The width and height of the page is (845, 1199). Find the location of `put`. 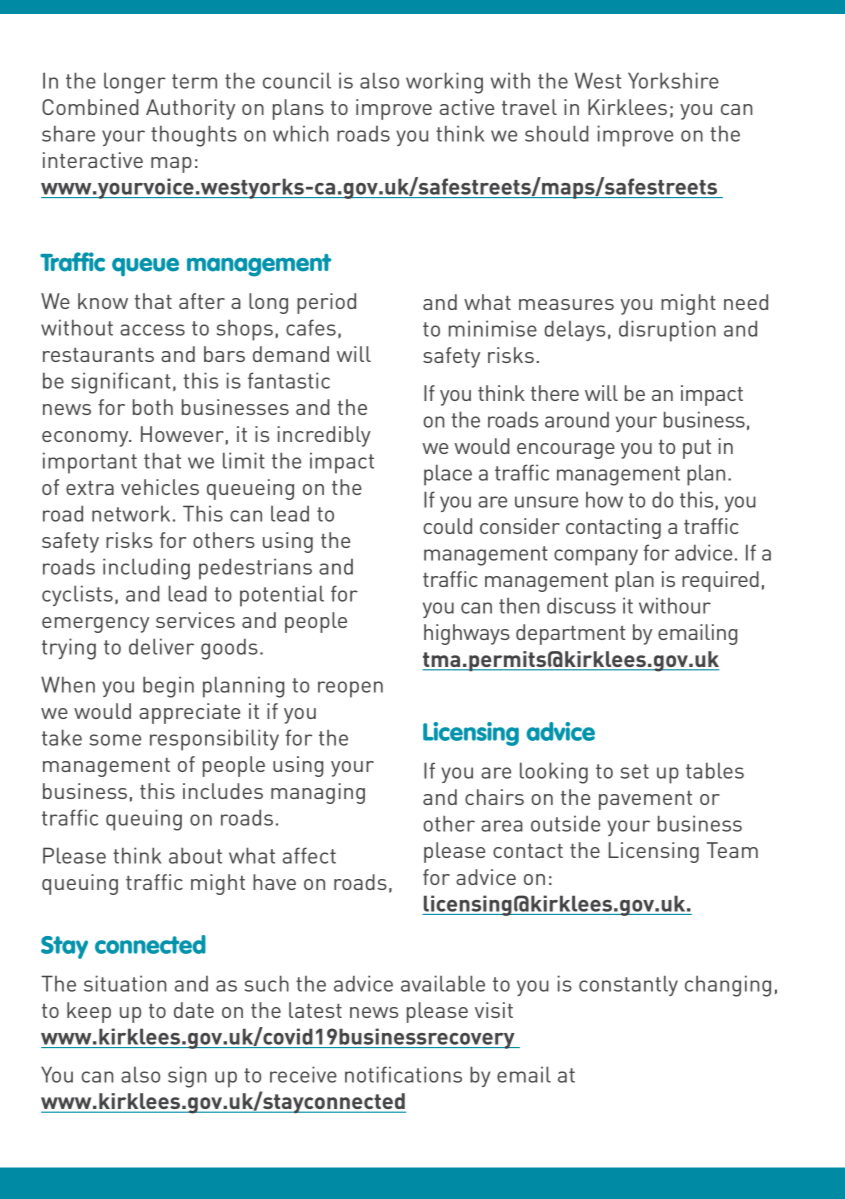

put is located at coordinates (697, 449).
